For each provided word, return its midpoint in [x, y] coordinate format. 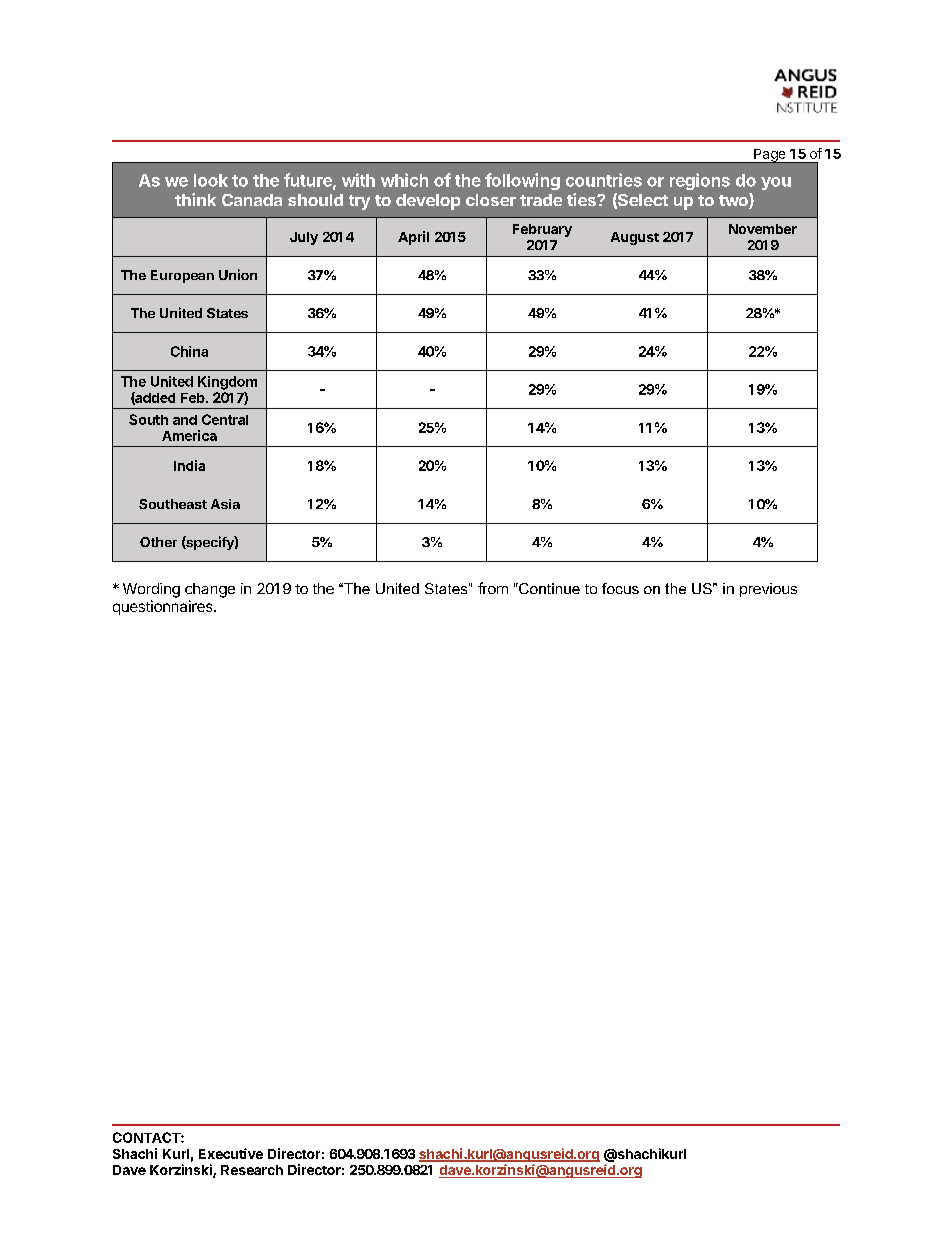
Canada [252, 200]
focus [620, 588]
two [734, 201]
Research [252, 1170]
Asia [225, 504]
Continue [548, 588]
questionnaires [164, 607]
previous [768, 590]
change [210, 590]
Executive [231, 1153]
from [493, 588]
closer [491, 200]
